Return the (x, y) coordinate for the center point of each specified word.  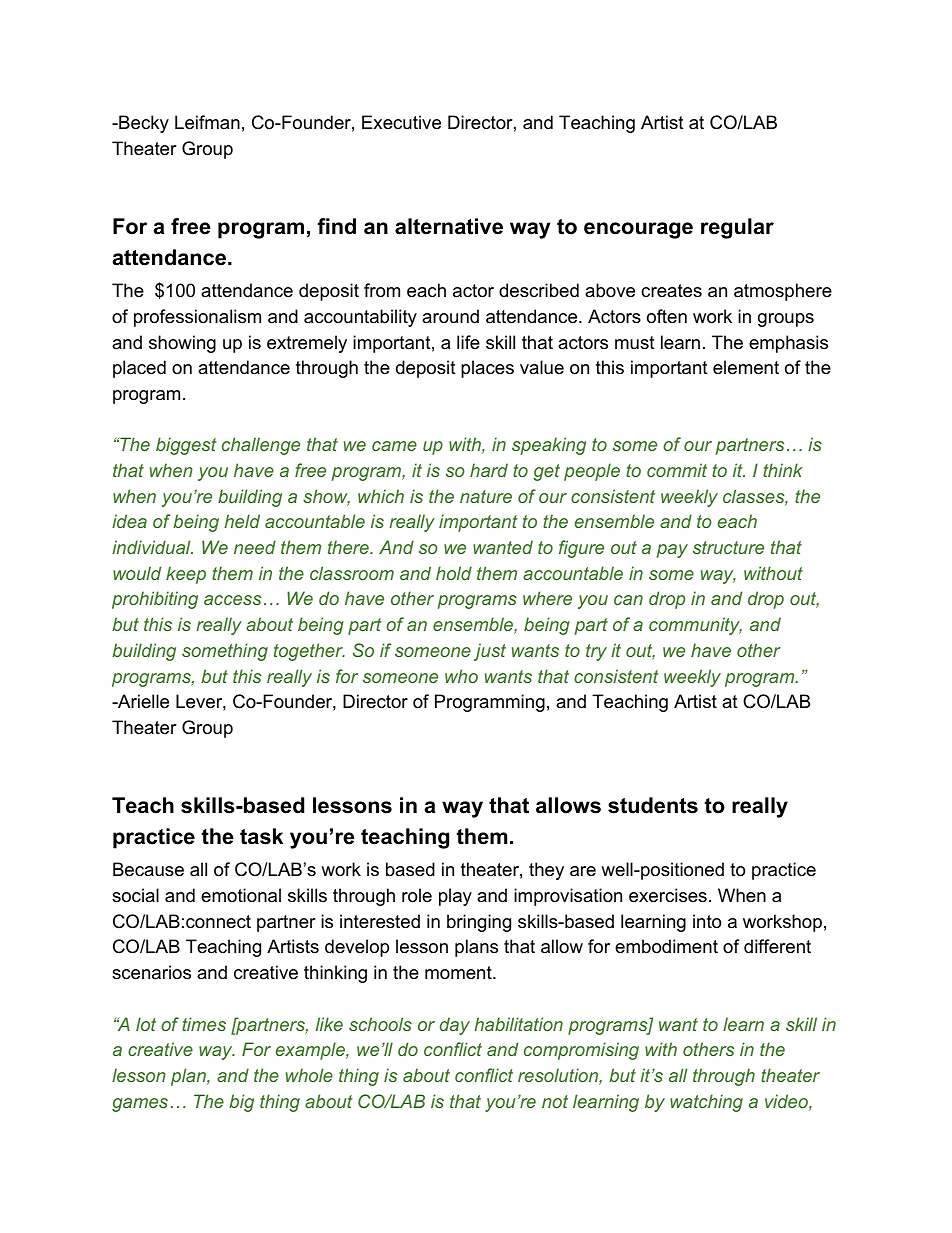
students (653, 805)
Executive (401, 122)
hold (454, 573)
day (455, 1026)
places (487, 369)
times (204, 1024)
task (261, 836)
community (695, 626)
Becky (143, 124)
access (232, 600)
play (455, 897)
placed (139, 369)
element (746, 367)
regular (737, 228)
